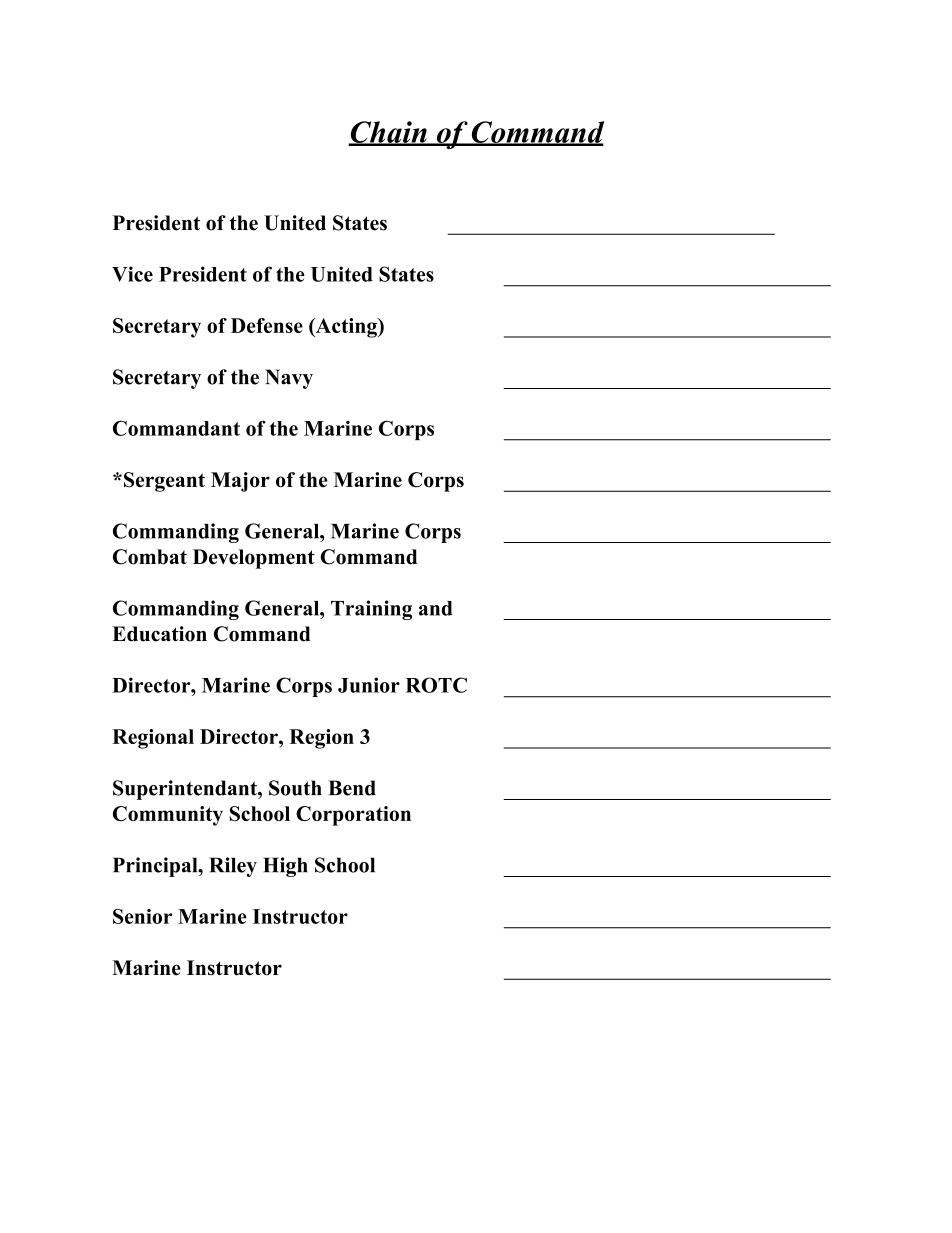 Image resolution: width=952 pixels, height=1233 pixels. Describe the element at coordinates (164, 482) in the screenshot. I see `Sergeant` at that location.
